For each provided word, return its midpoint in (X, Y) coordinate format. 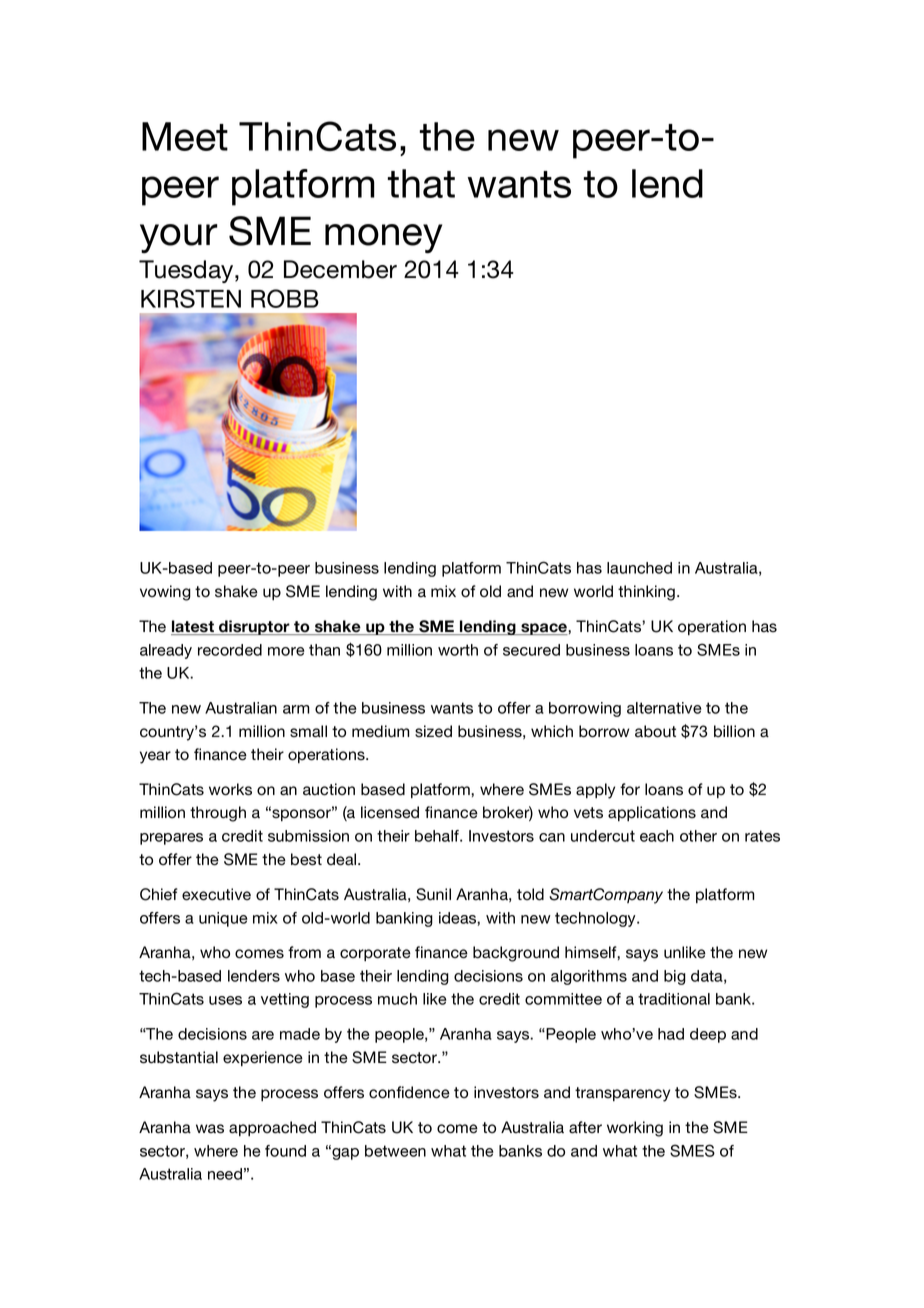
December (340, 269)
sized (433, 731)
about (655, 731)
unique (223, 919)
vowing (165, 593)
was (210, 1129)
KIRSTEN (191, 298)
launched (639, 568)
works (230, 789)
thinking (646, 593)
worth (458, 650)
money (383, 239)
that (421, 183)
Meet (185, 136)
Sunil (433, 894)
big (675, 977)
